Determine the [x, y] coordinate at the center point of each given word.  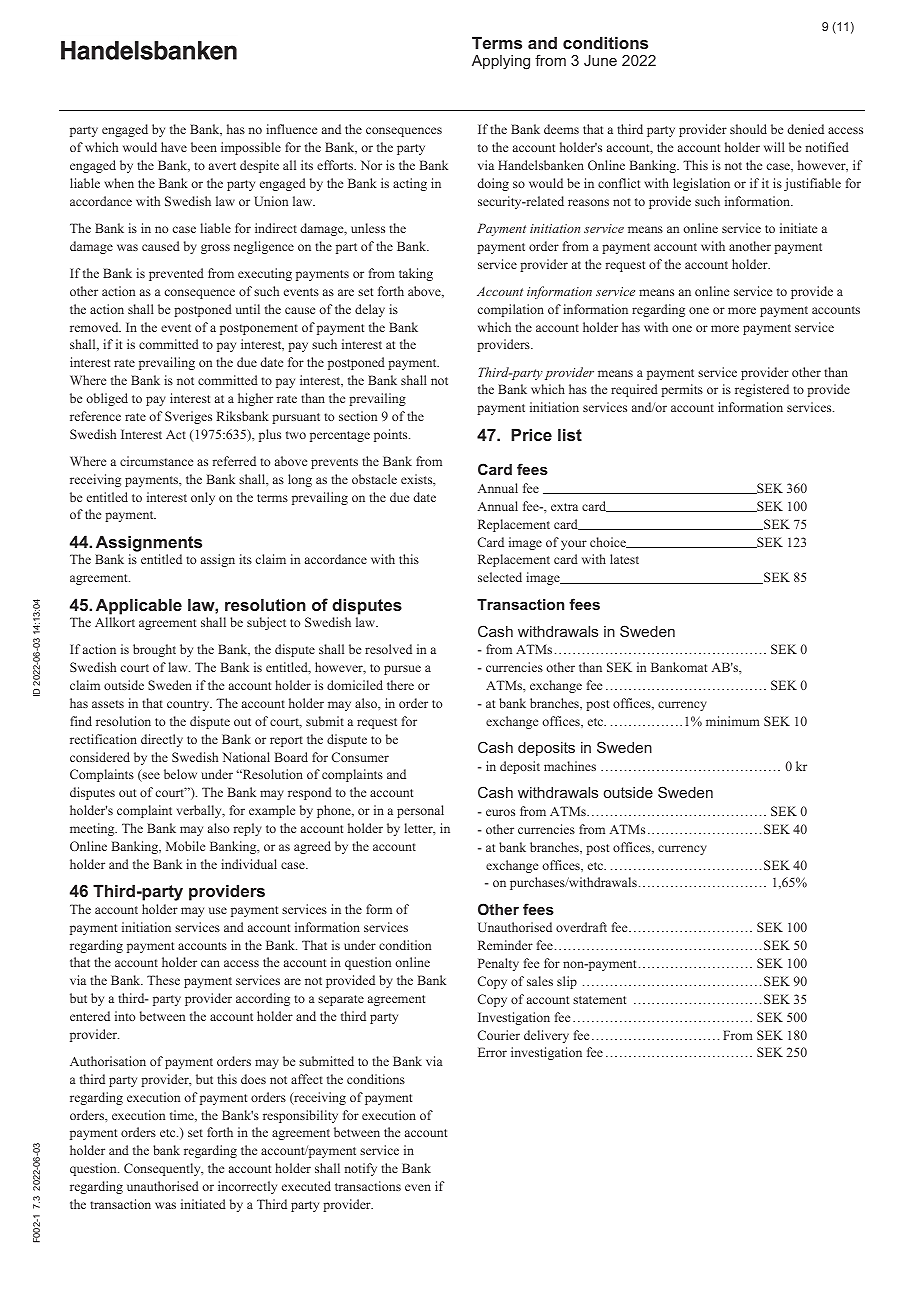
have [174, 147]
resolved [388, 649]
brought [154, 650]
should [748, 129]
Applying [501, 62]
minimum [733, 721]
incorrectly [247, 1187]
